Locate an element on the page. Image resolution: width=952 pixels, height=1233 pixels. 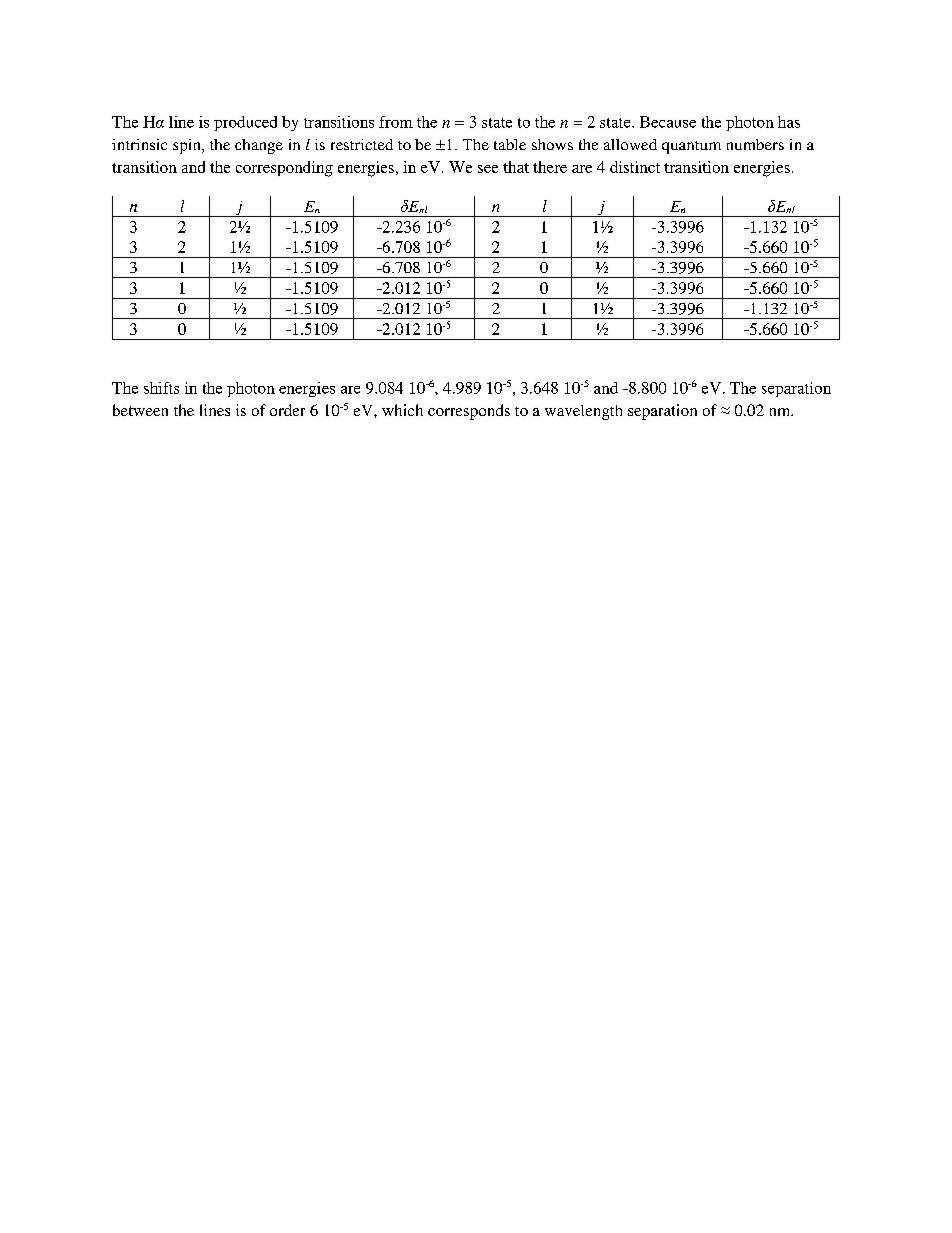
distinct is located at coordinates (635, 167).
